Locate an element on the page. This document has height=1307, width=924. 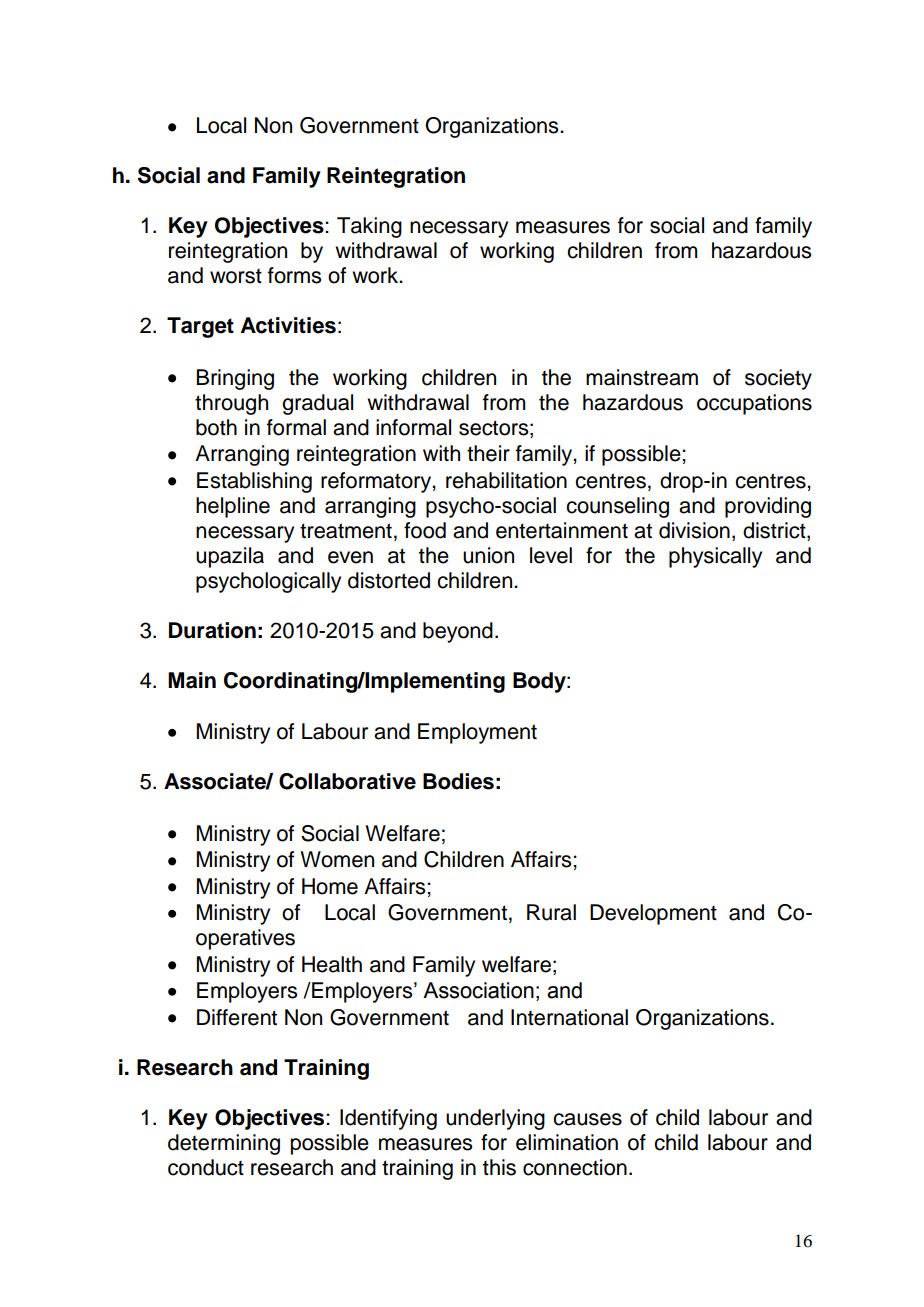
society is located at coordinates (778, 379).
